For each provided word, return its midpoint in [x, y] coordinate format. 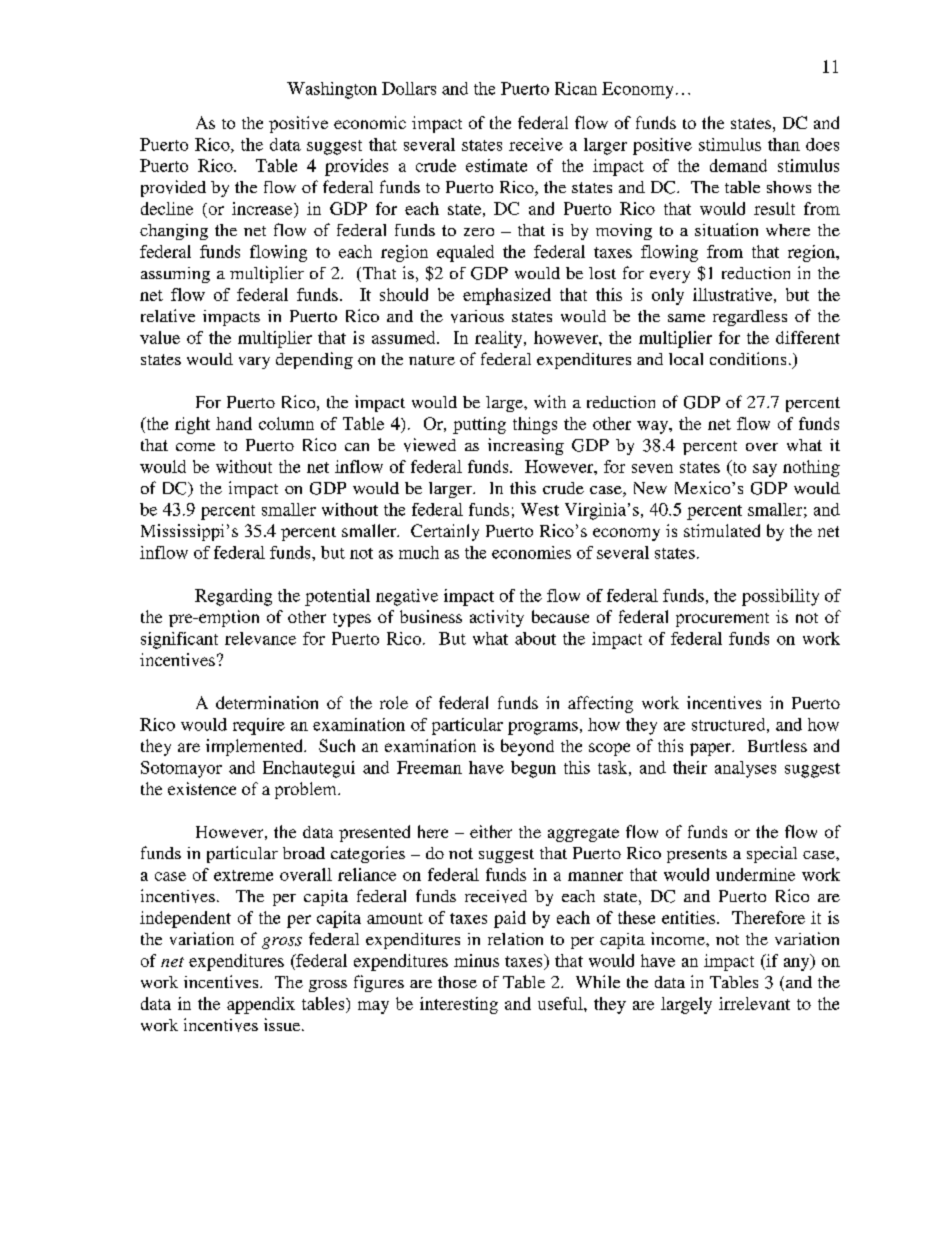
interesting [459, 1005]
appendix [261, 1005]
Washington [332, 90]
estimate [496, 165]
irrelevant [754, 1003]
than [784, 144]
